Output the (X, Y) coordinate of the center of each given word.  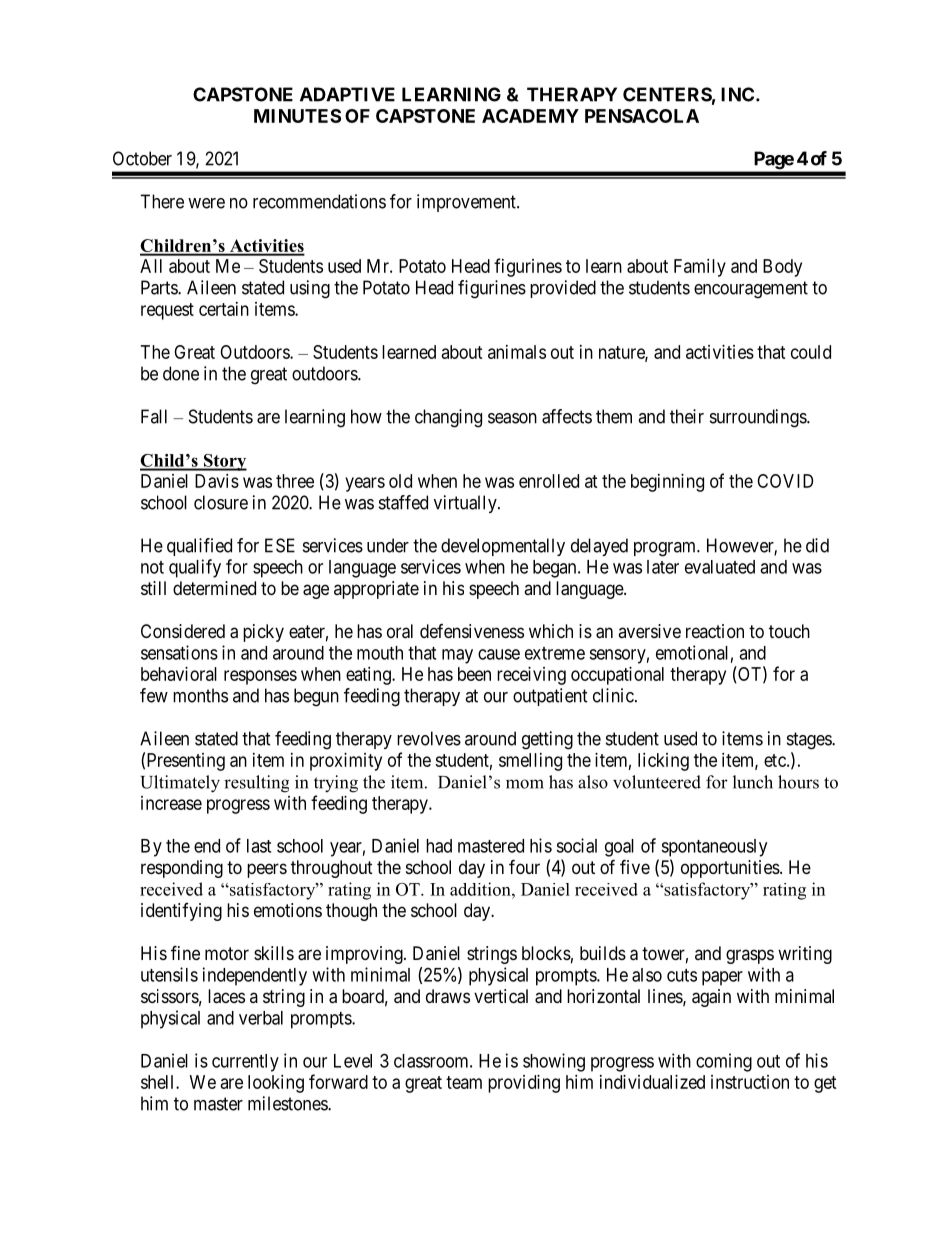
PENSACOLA (642, 116)
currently (245, 1063)
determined (214, 588)
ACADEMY (530, 116)
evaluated (720, 567)
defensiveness (472, 631)
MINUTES (297, 116)
